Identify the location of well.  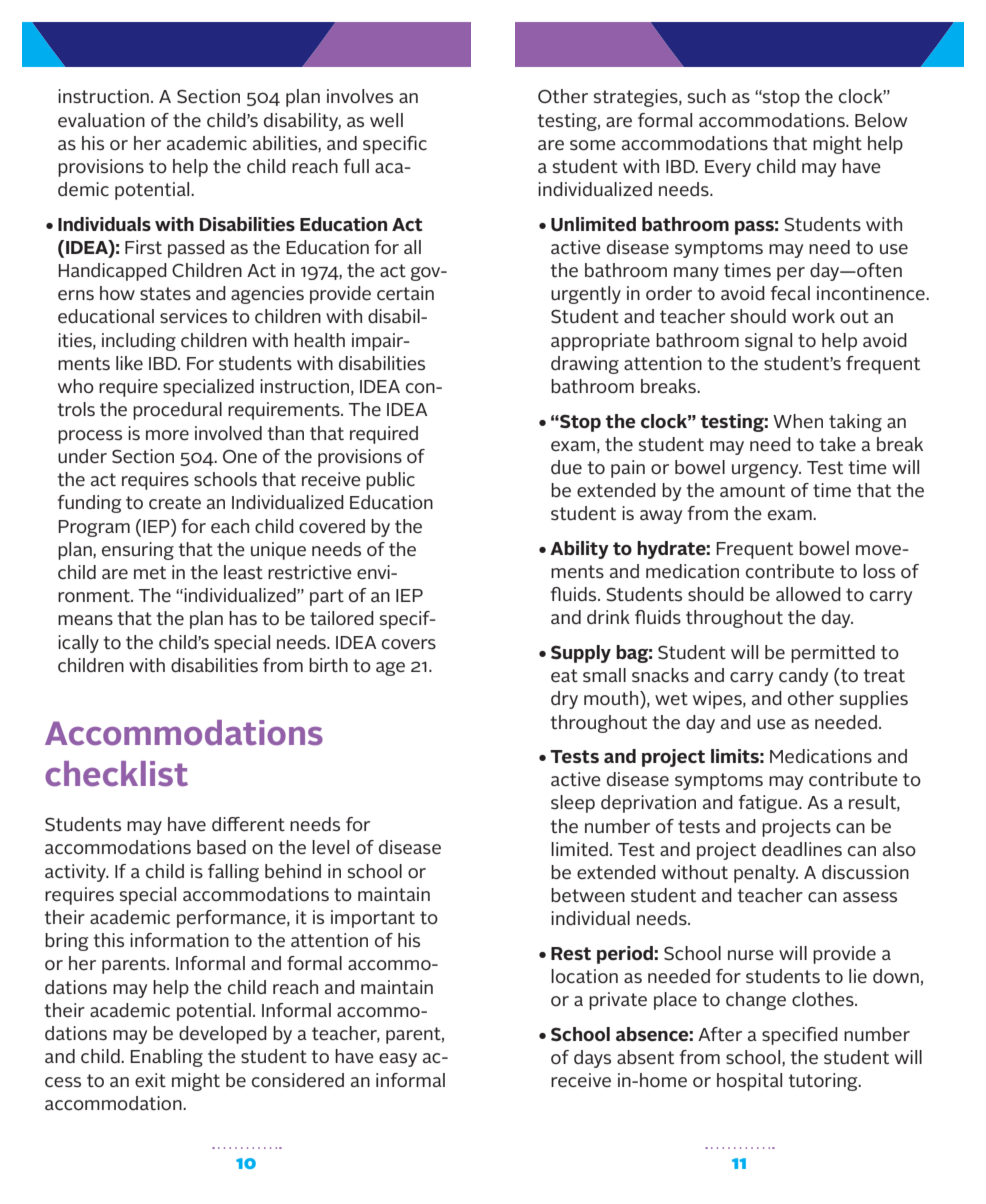
(386, 120).
